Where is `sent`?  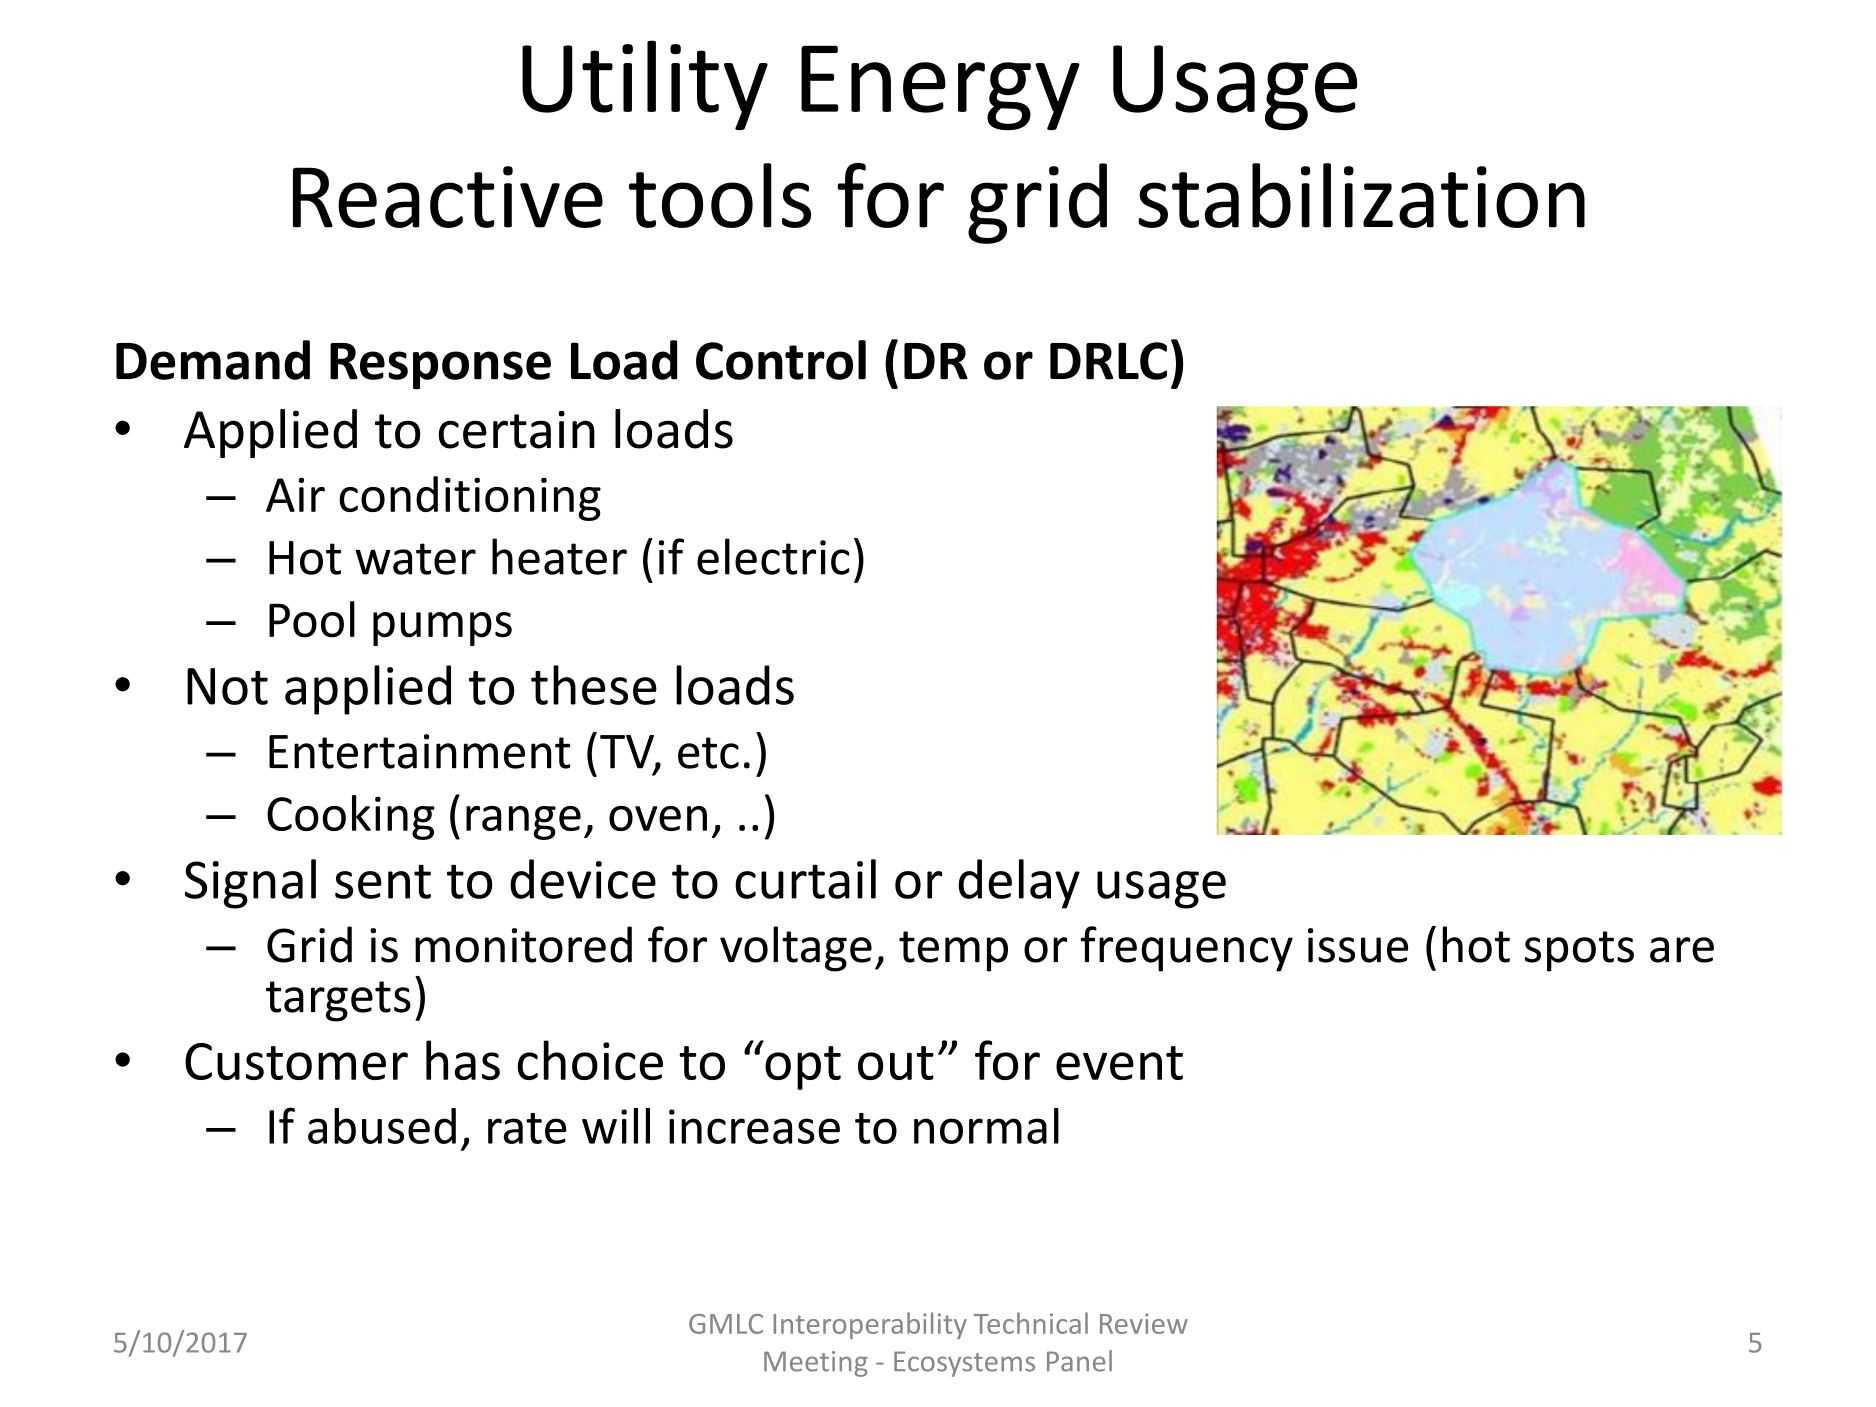
sent is located at coordinates (383, 881).
